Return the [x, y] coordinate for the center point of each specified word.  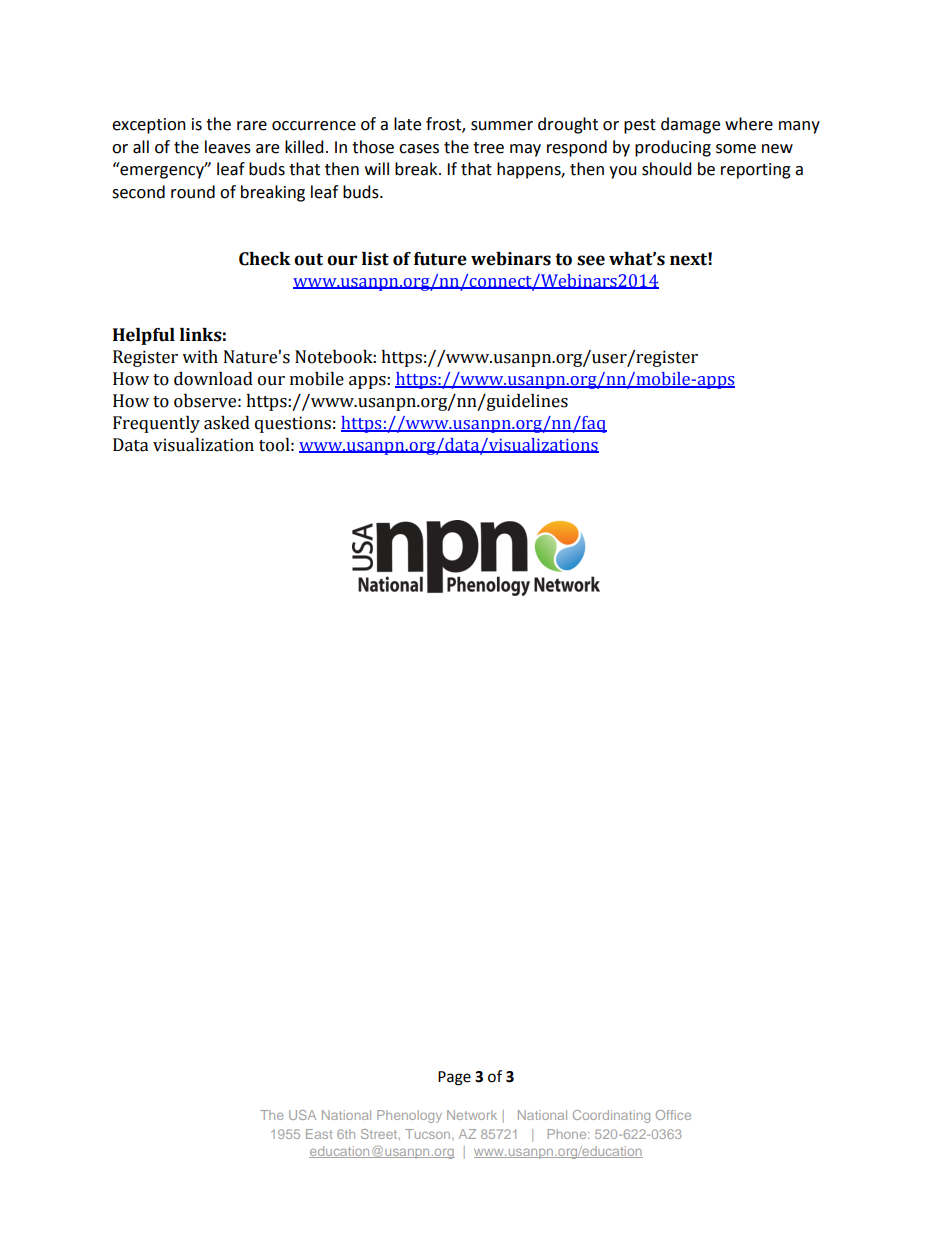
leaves [228, 147]
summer [502, 126]
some [736, 149]
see [591, 260]
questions [293, 424]
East [319, 1134]
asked [227, 423]
